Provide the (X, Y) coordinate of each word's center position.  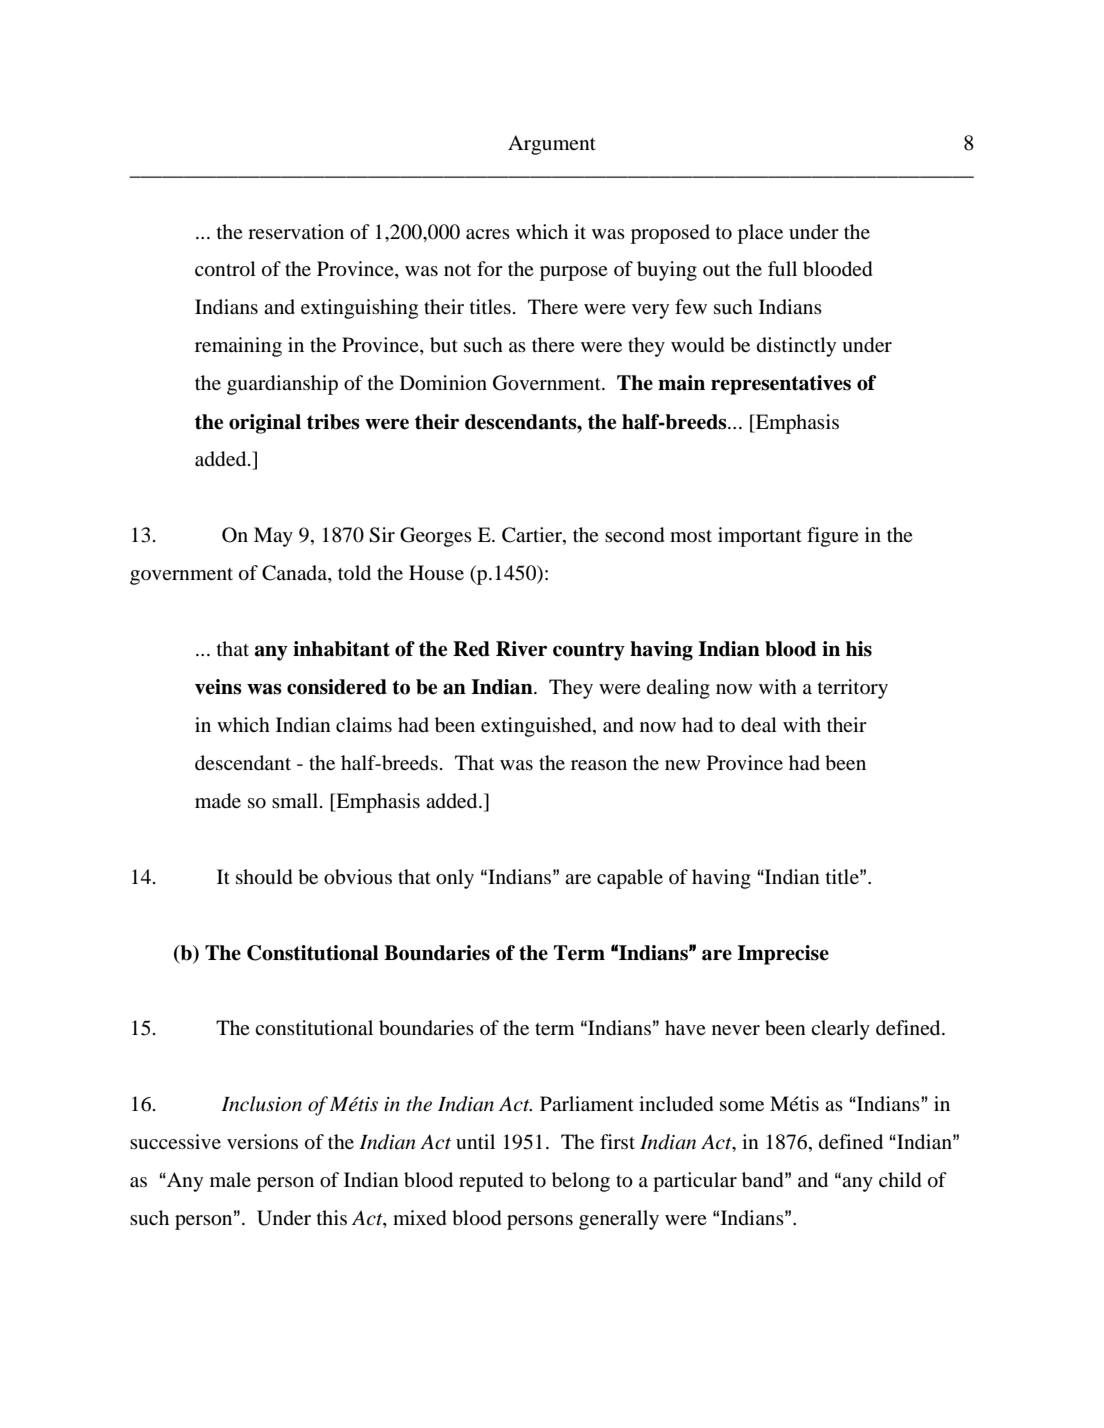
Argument (552, 145)
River (521, 649)
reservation (296, 232)
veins (218, 687)
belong (581, 1182)
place (760, 234)
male (230, 1179)
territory (853, 689)
